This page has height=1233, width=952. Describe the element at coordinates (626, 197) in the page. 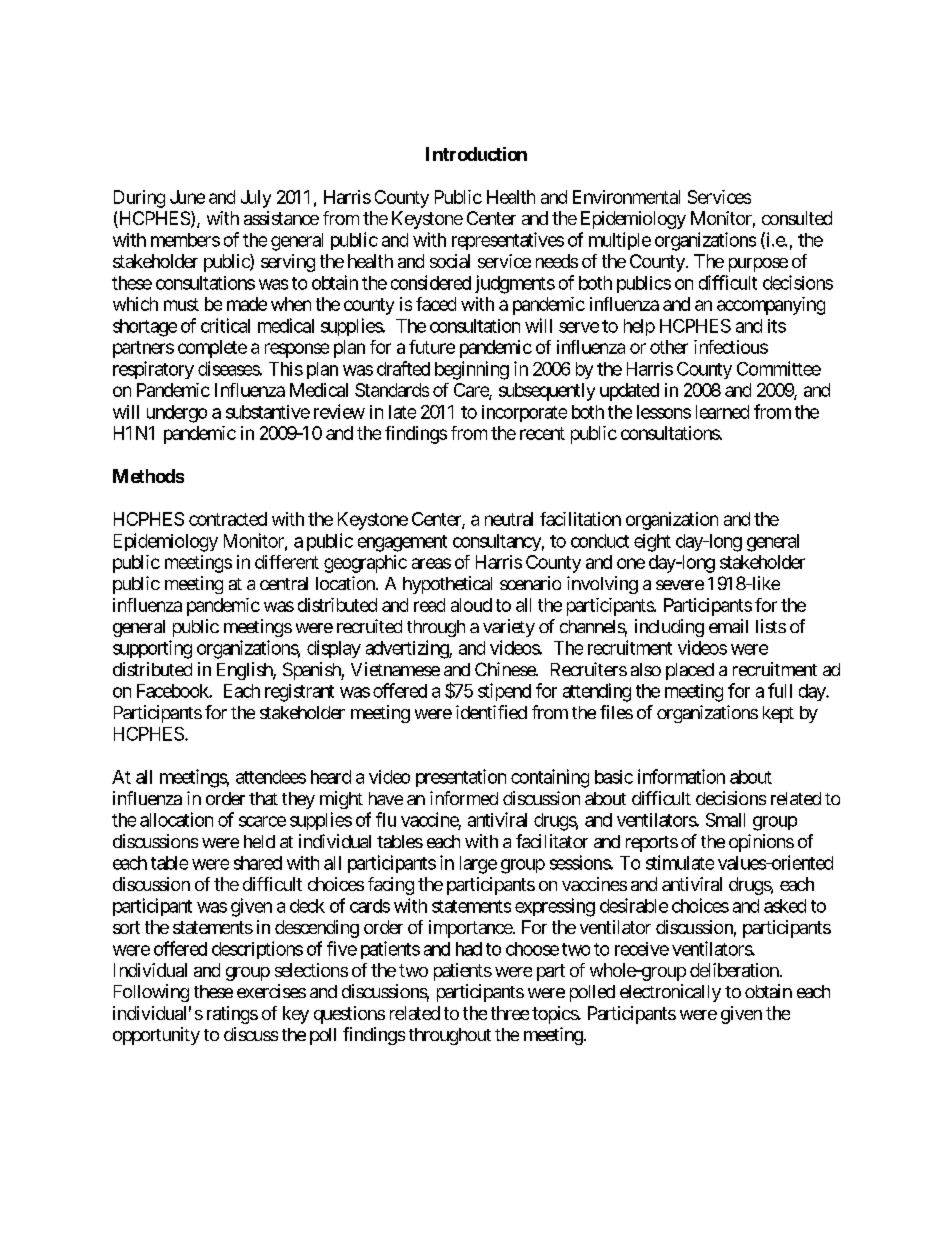

I see `Environmental` at that location.
